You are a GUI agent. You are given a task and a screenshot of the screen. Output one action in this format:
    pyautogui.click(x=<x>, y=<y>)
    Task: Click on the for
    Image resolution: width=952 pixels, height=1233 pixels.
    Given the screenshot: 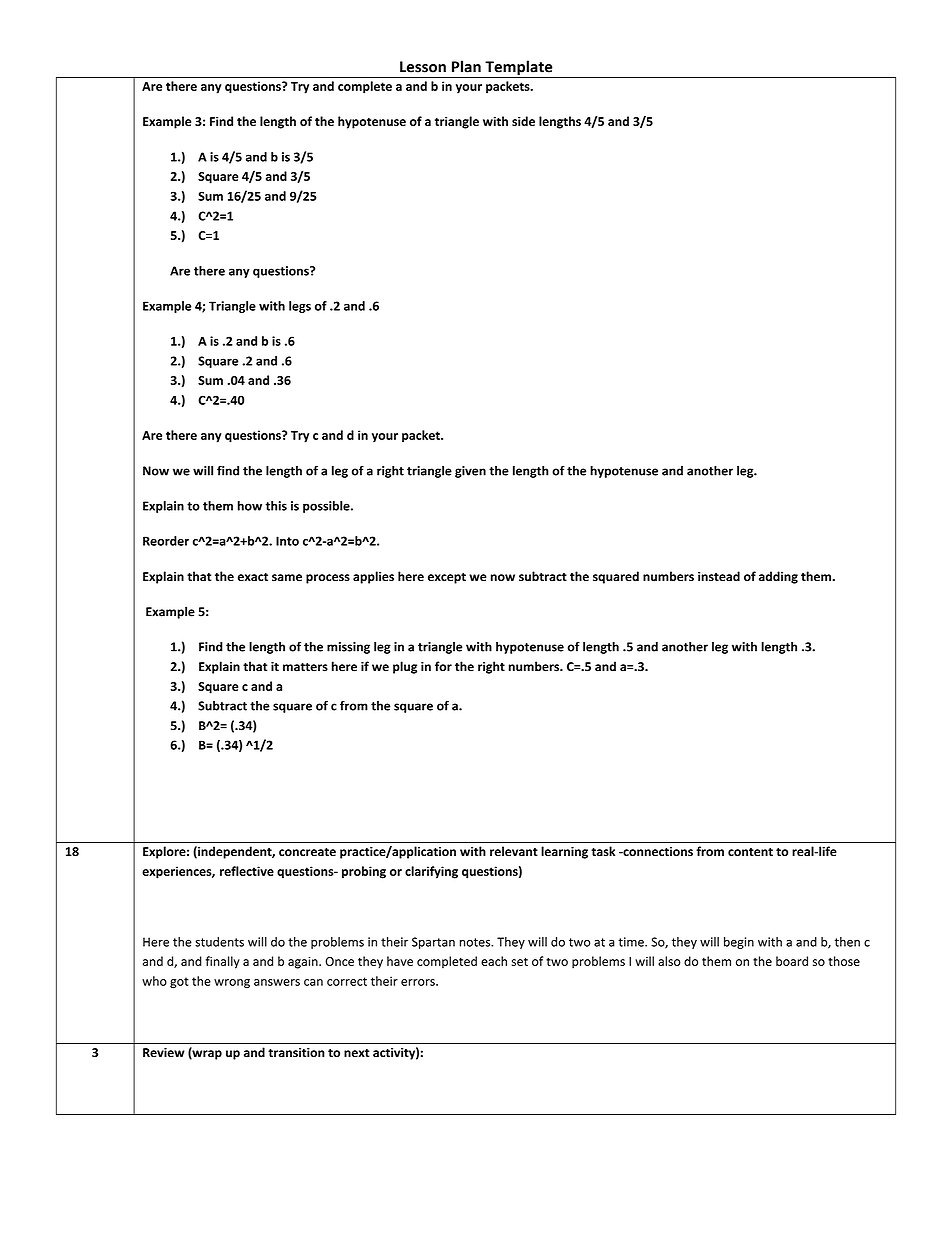 What is the action you would take?
    pyautogui.click(x=443, y=666)
